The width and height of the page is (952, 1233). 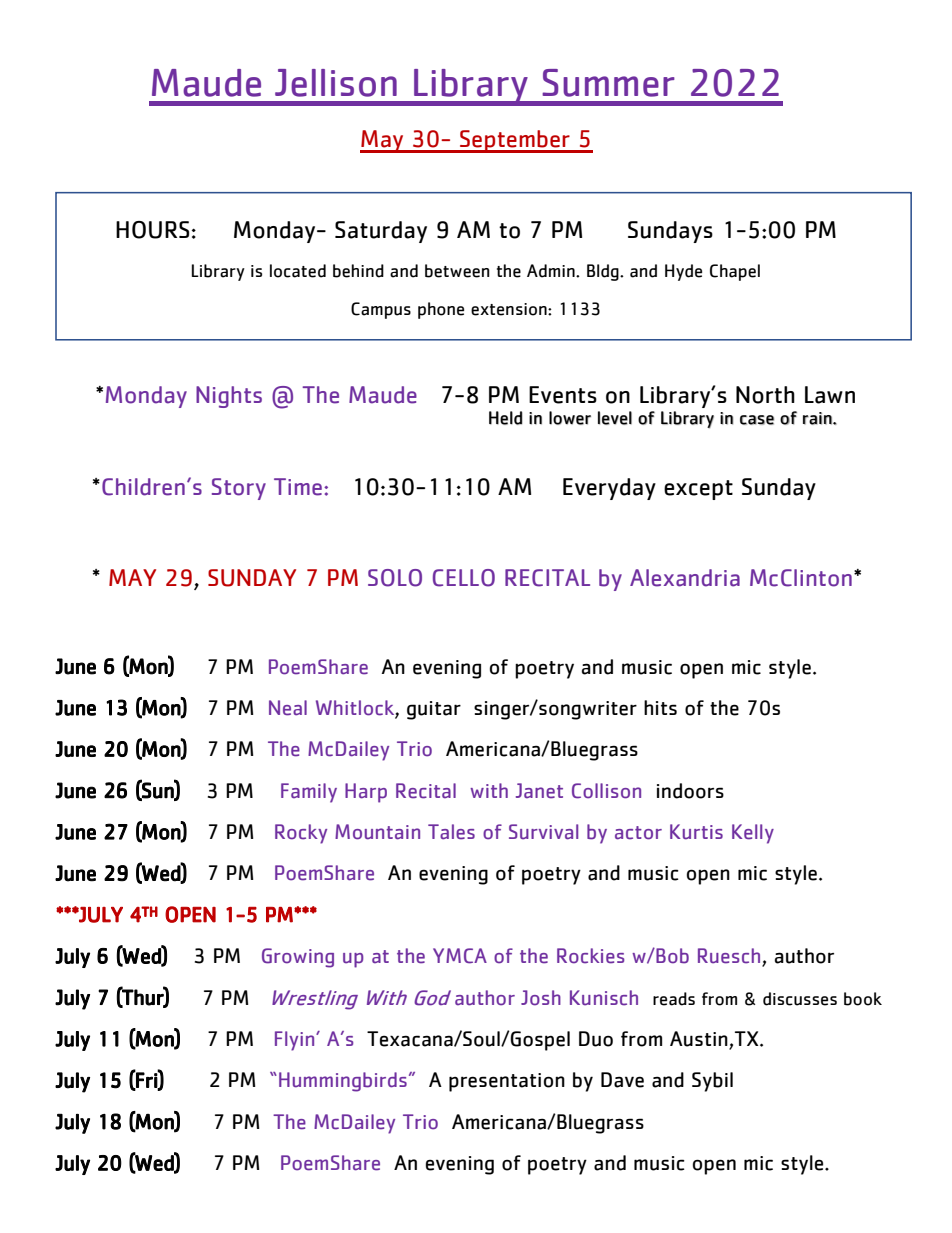 What do you see at coordinates (288, 708) in the page?
I see `Neal` at bounding box center [288, 708].
